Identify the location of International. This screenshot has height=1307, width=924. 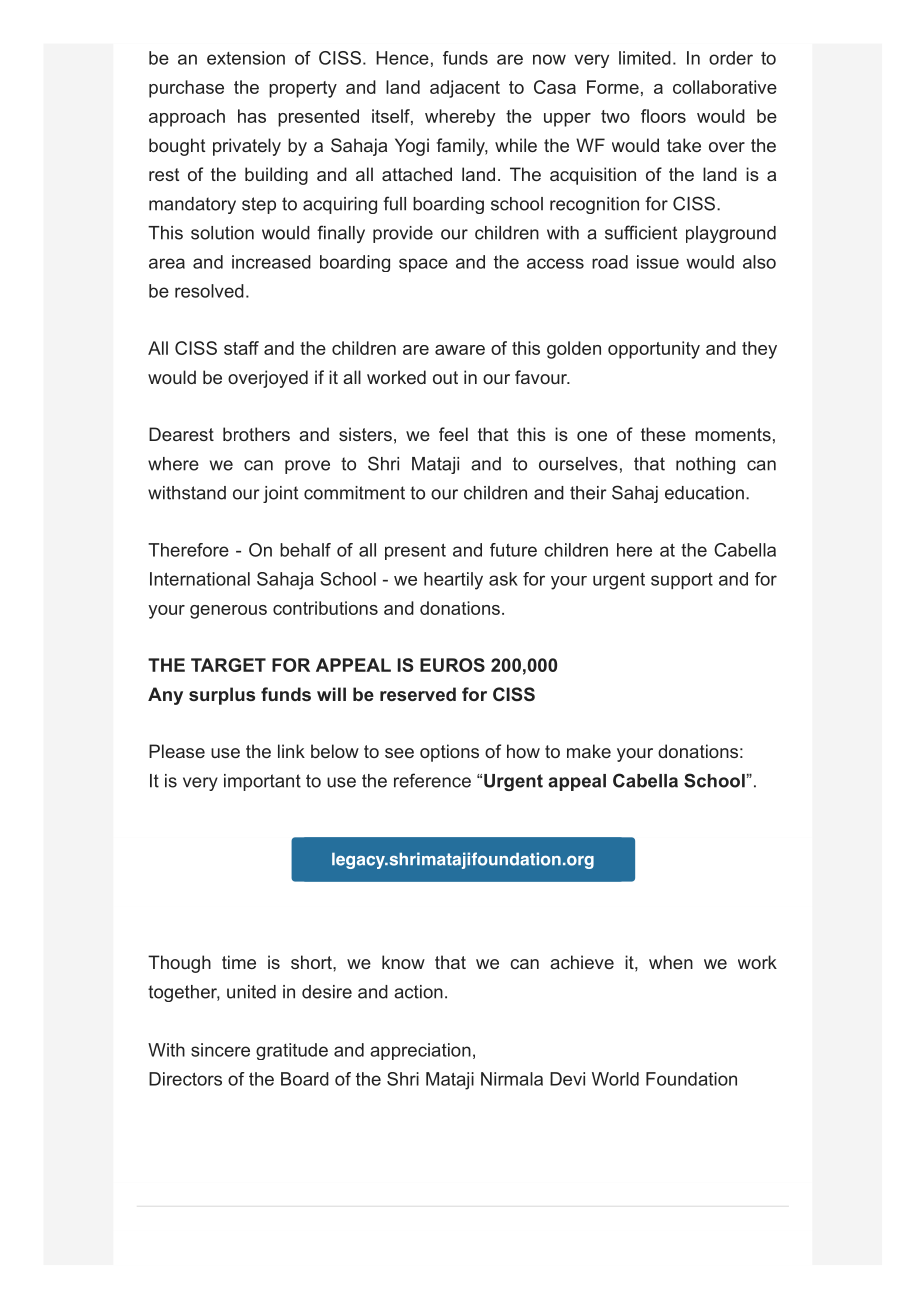
(200, 579).
